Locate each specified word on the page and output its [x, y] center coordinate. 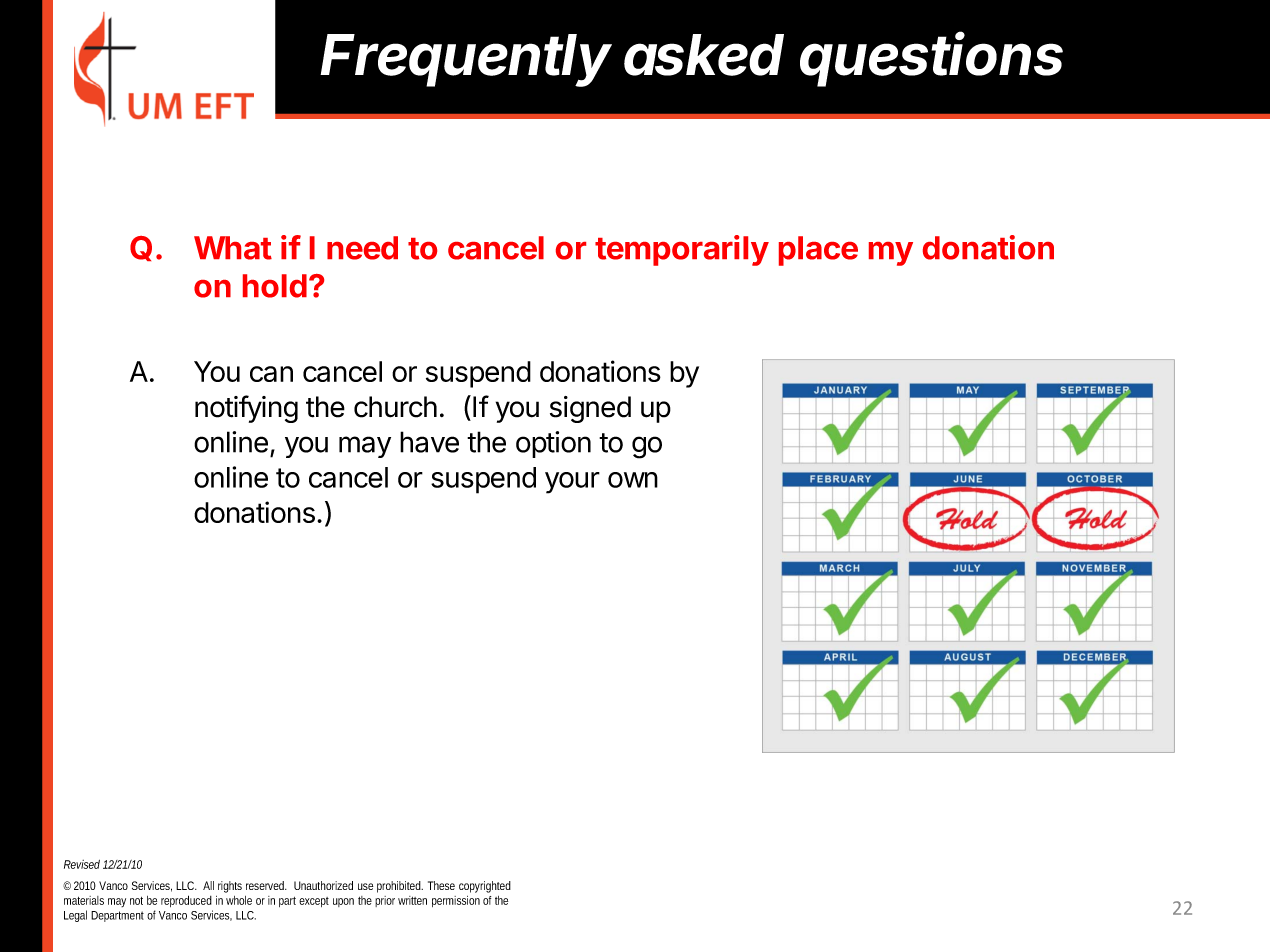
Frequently [466, 60]
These [441, 885]
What [233, 248]
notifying [246, 409]
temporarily [682, 250]
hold [275, 286]
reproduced [186, 901]
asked [704, 55]
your [572, 483]
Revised [82, 864]
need [362, 248]
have [429, 442]
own [633, 480]
